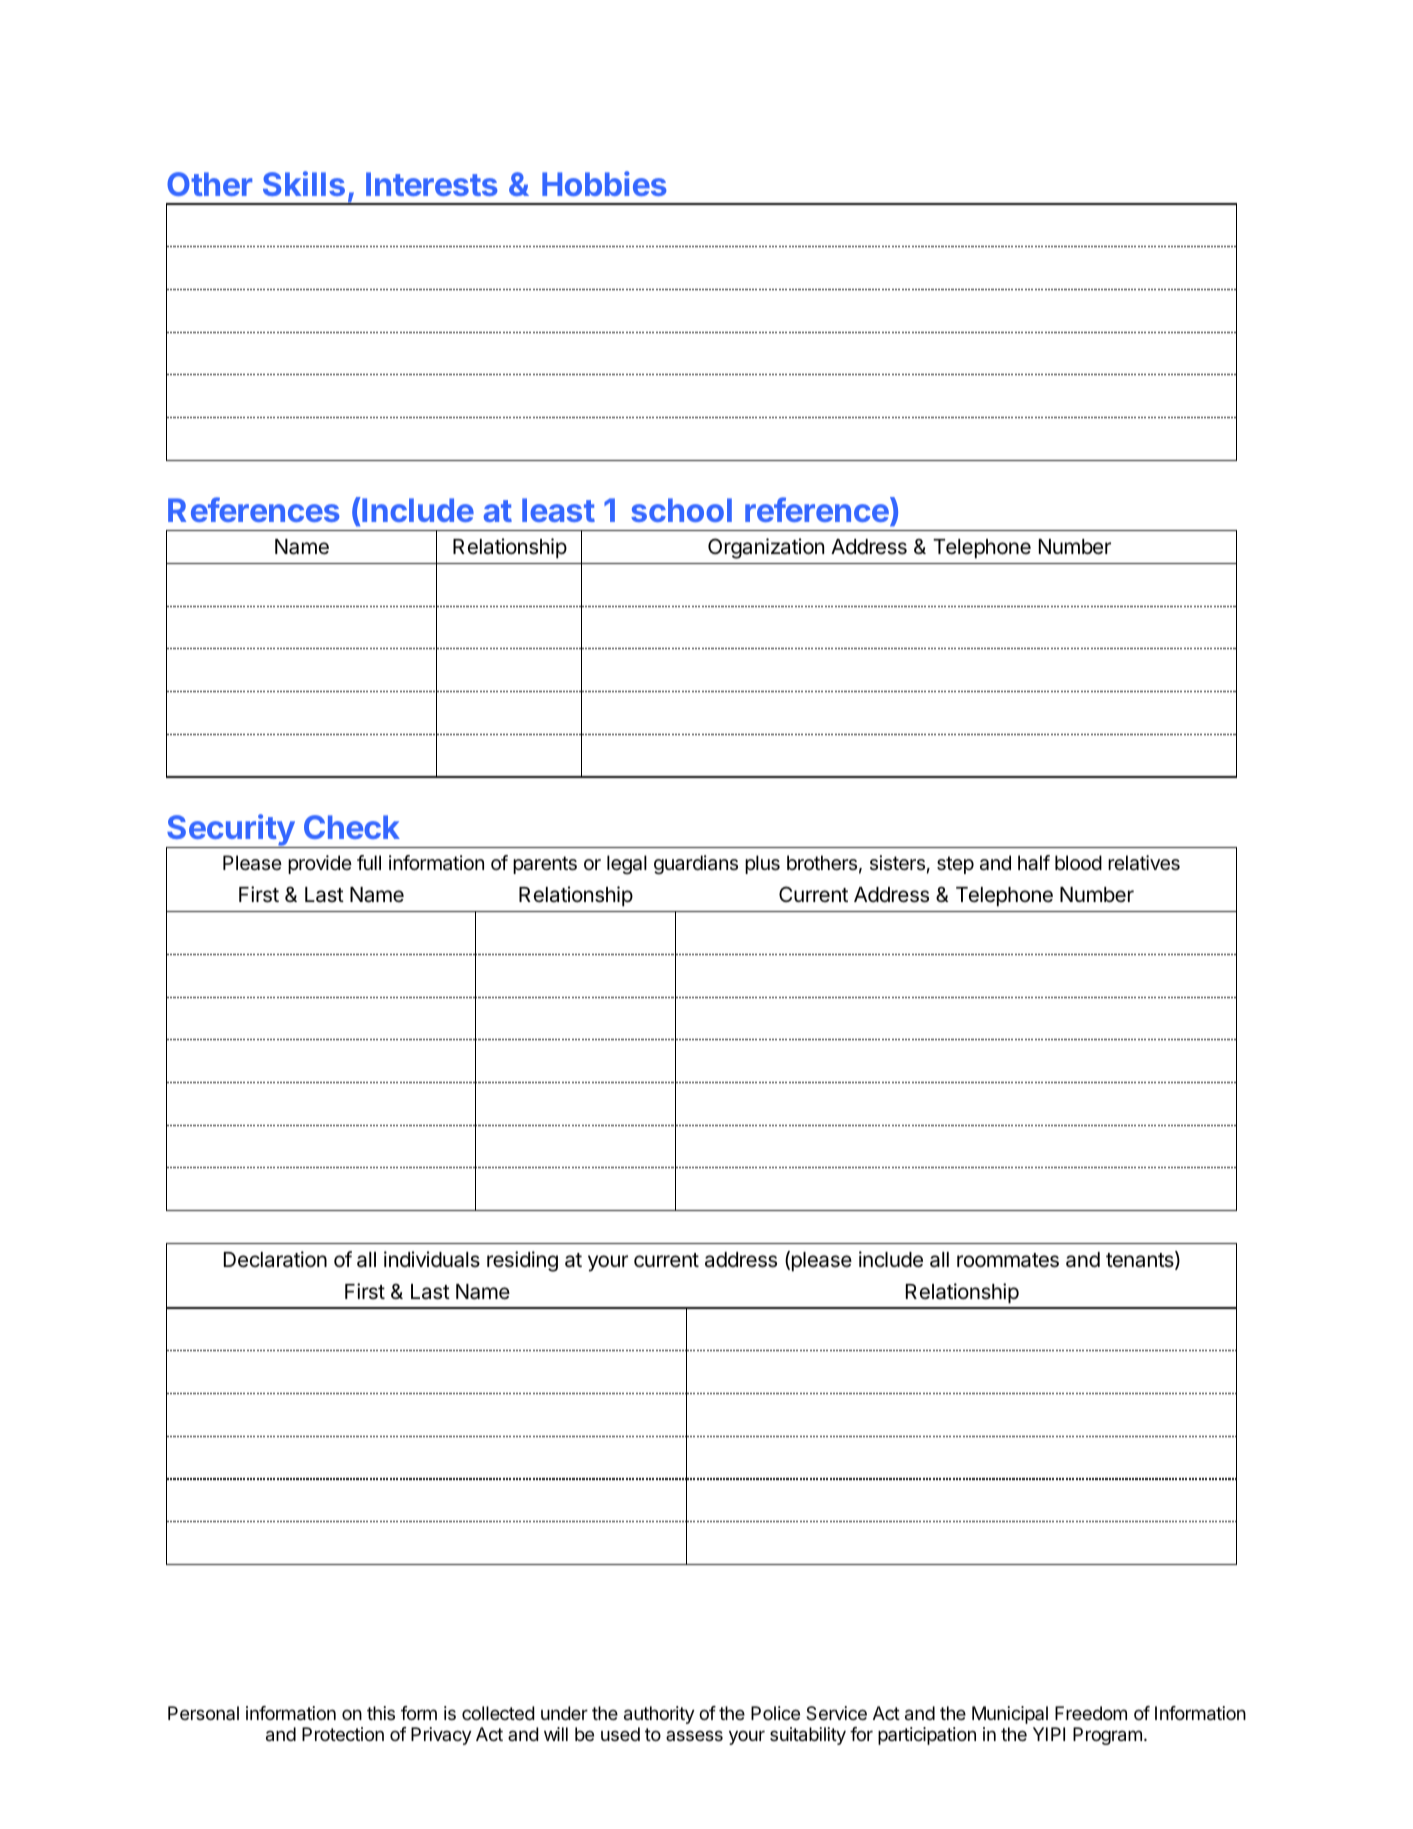 This document has width=1413, height=1829. Describe the element at coordinates (304, 183) in the document. I see `Skills` at that location.
